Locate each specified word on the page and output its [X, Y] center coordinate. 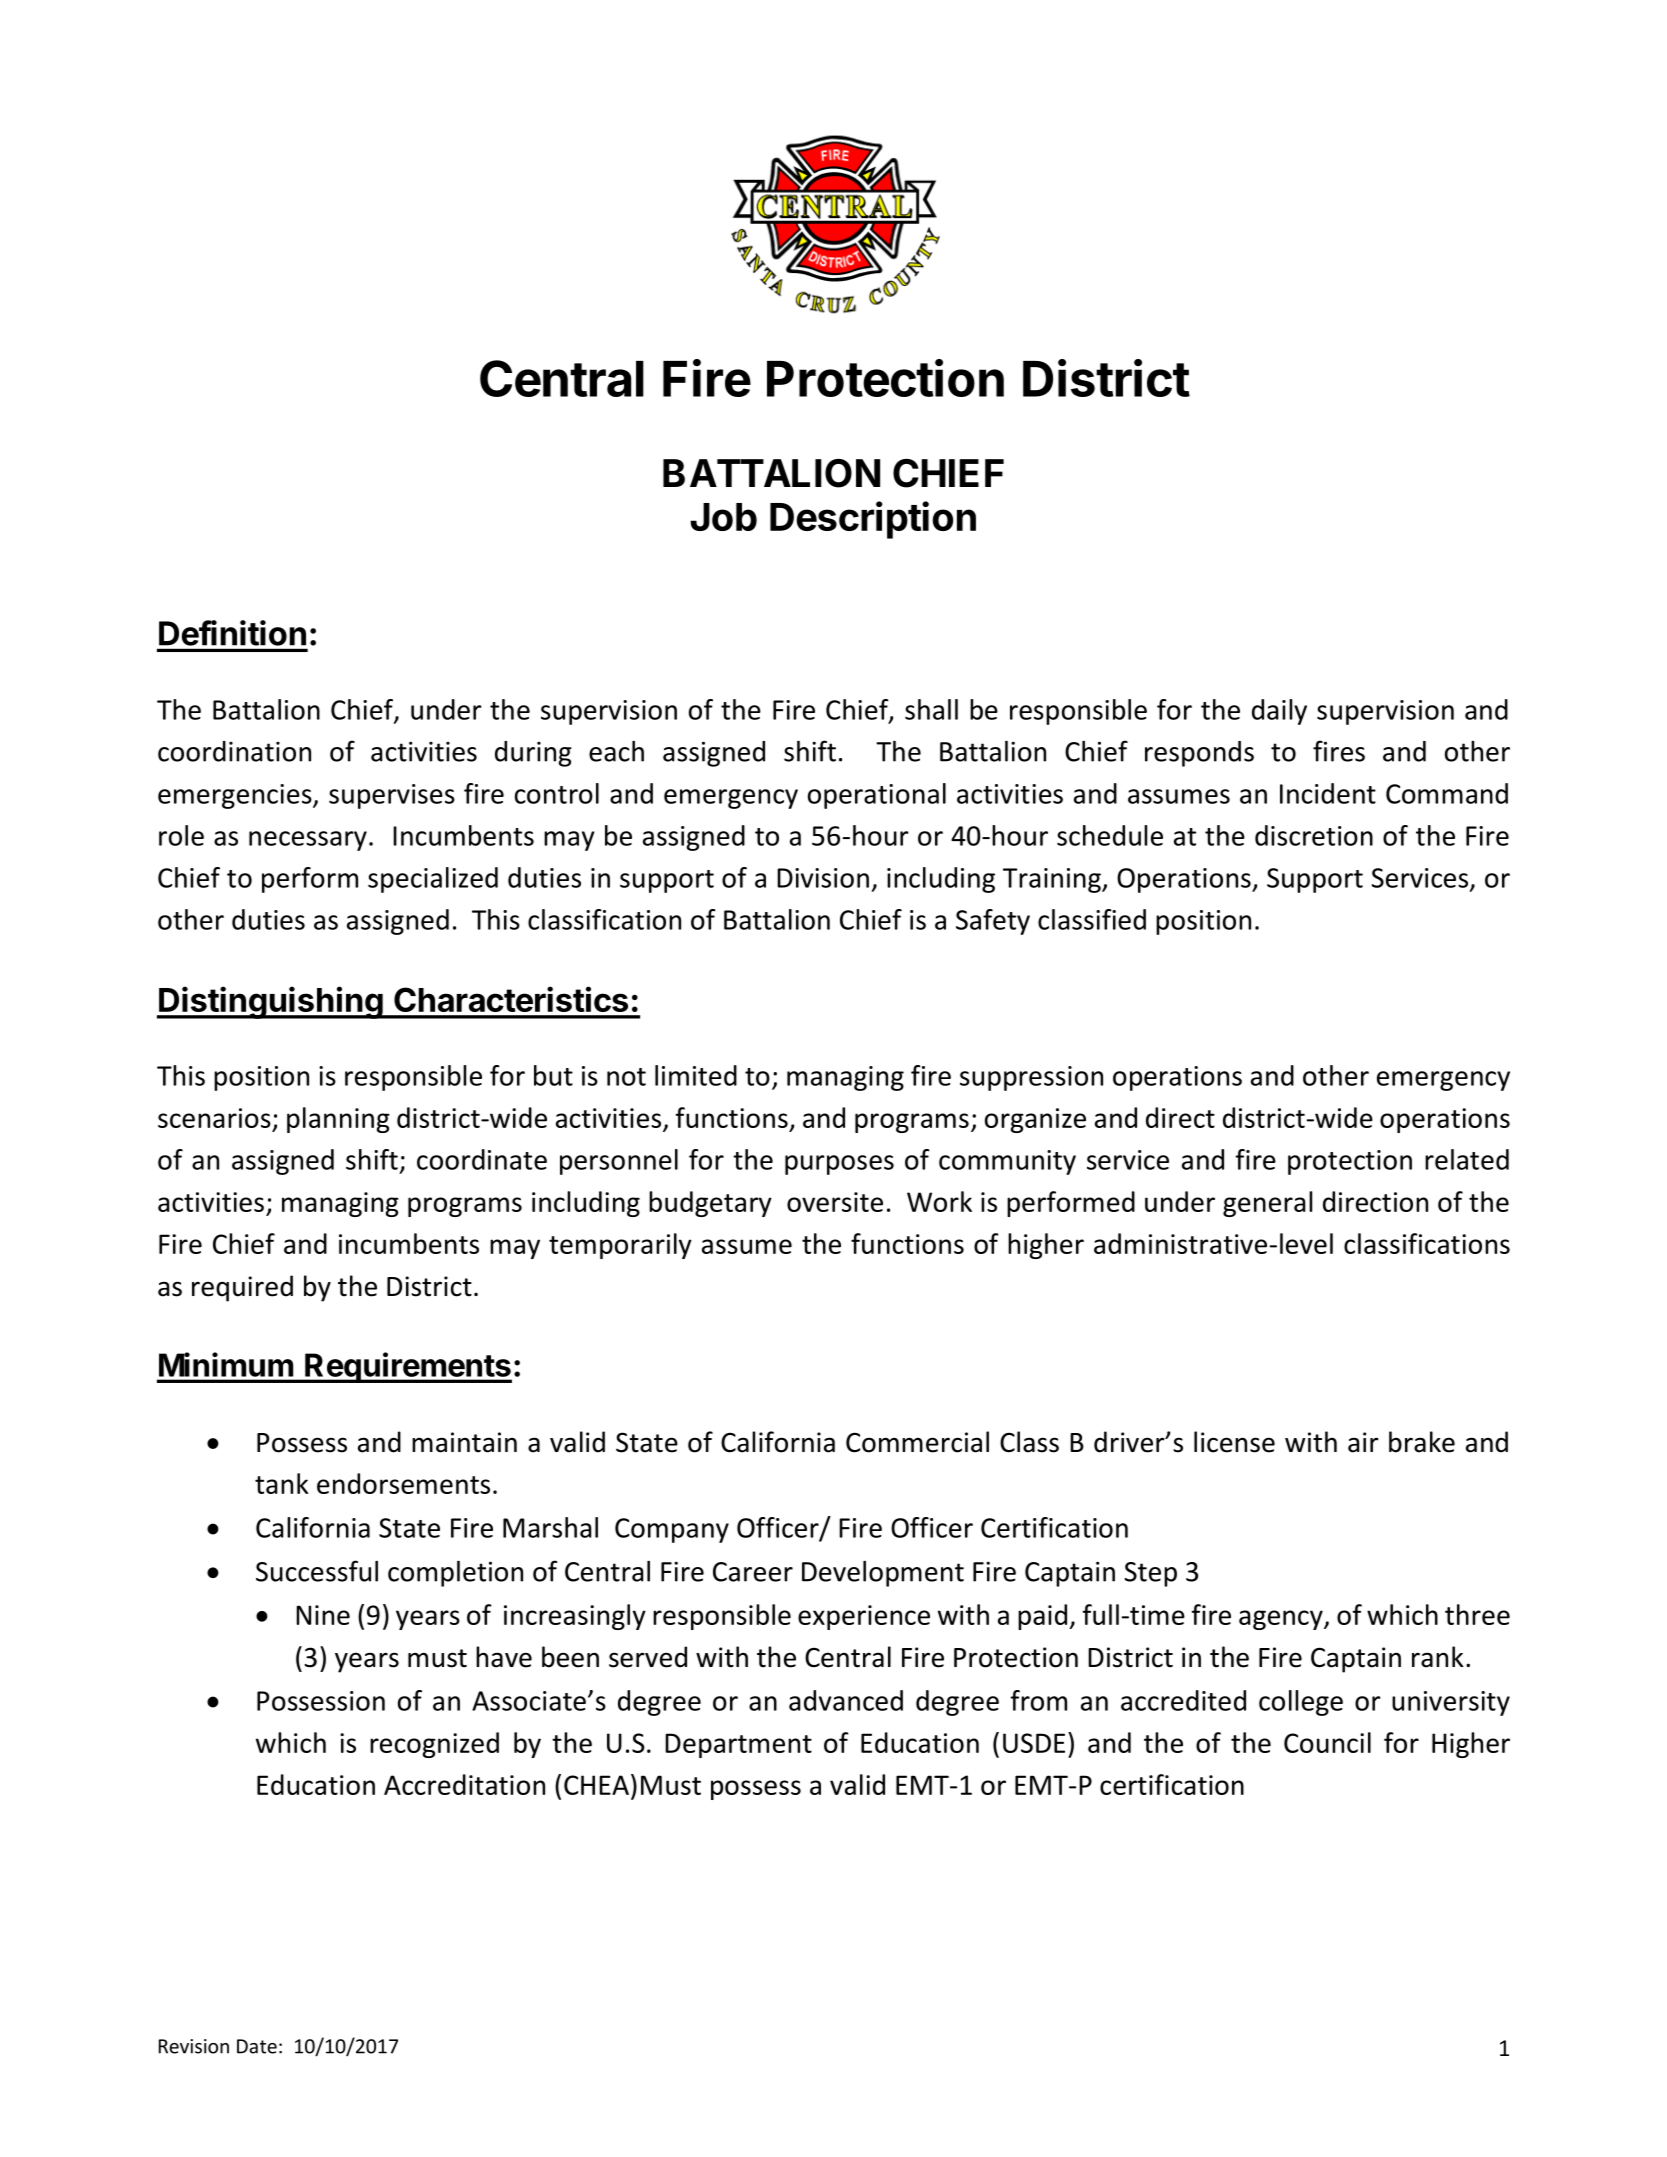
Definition [232, 633]
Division [823, 878]
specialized [433, 880]
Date [257, 2046]
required [242, 1288]
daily [1279, 712]
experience [864, 1617]
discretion [1314, 835]
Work [939, 1201]
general [1267, 1204]
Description [873, 520]
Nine [323, 1615]
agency [1282, 1620]
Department [738, 1745]
